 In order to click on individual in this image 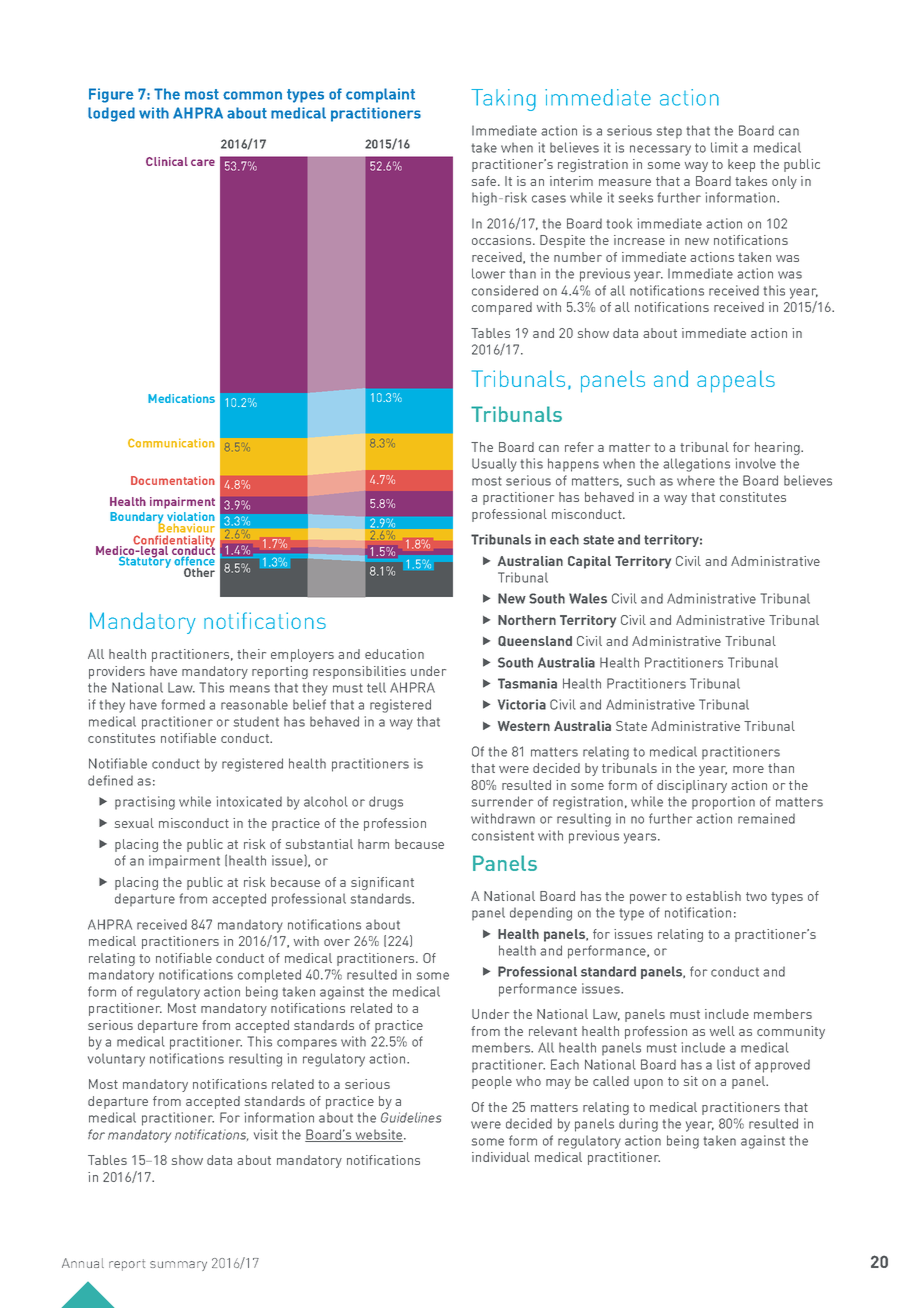, I will do `click(501, 1157)`.
